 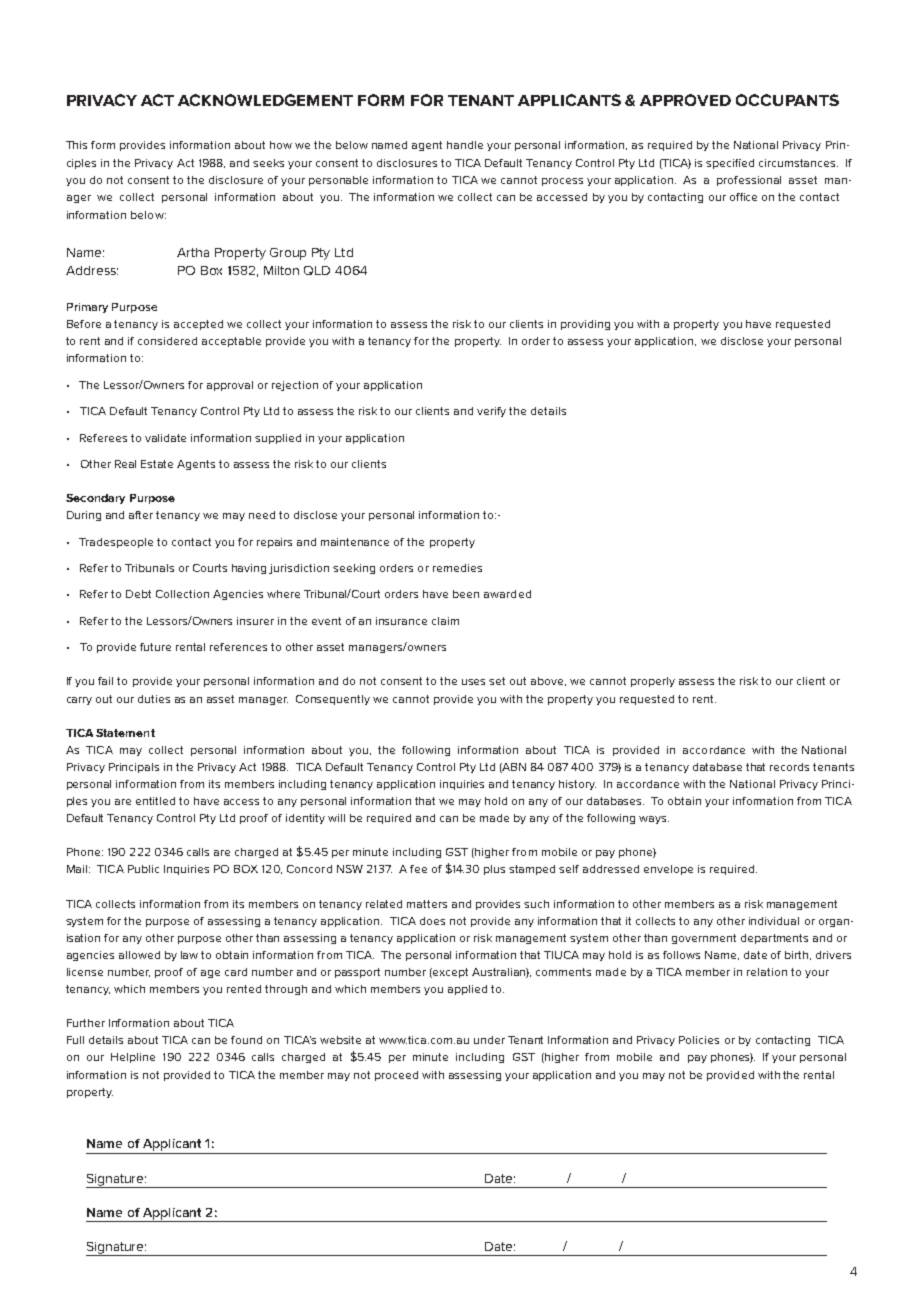 I want to click on been, so click(x=466, y=594).
